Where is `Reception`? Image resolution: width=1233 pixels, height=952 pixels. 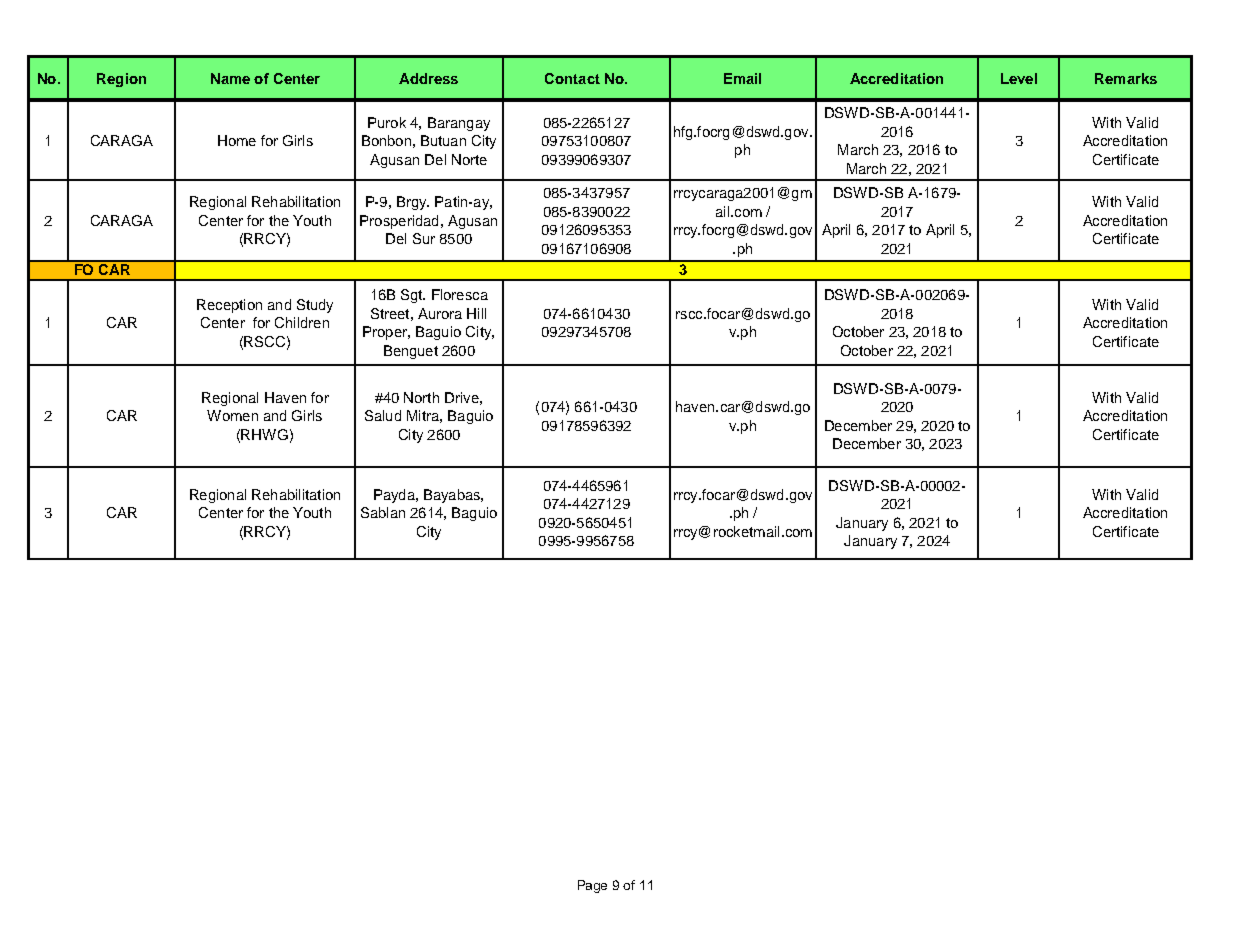 Reception is located at coordinates (229, 306).
